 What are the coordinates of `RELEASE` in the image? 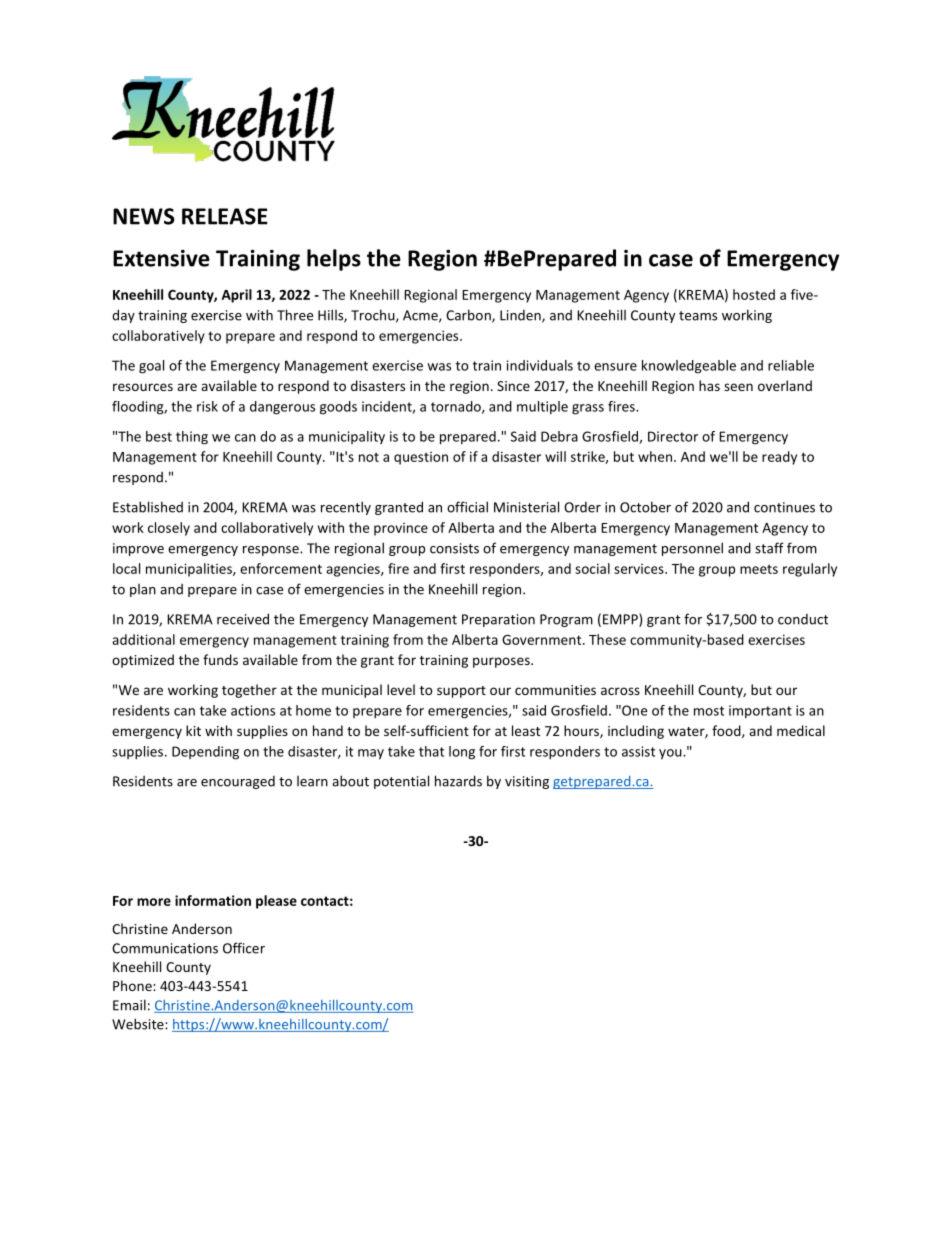 It's located at (225, 216).
